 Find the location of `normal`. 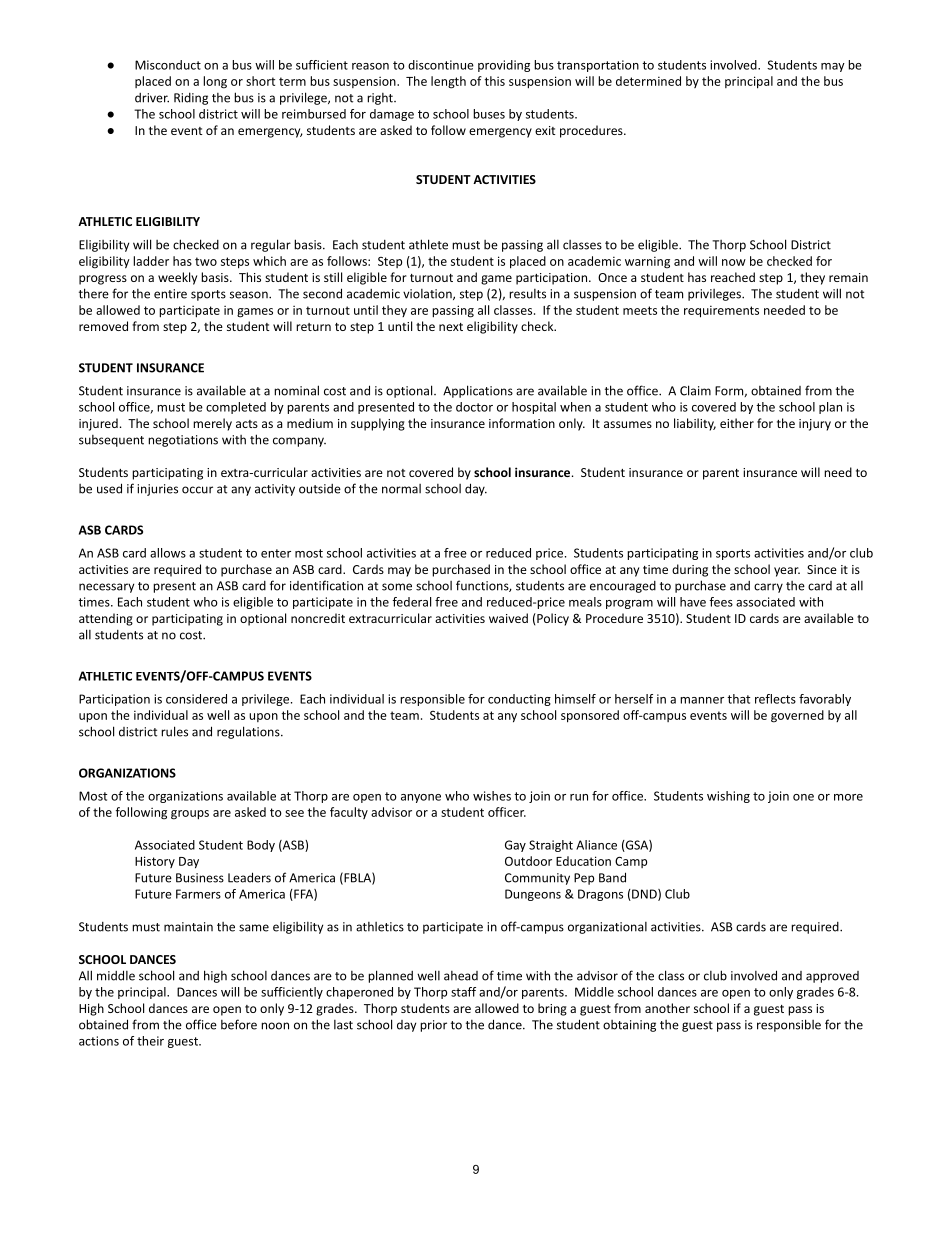

normal is located at coordinates (401, 489).
